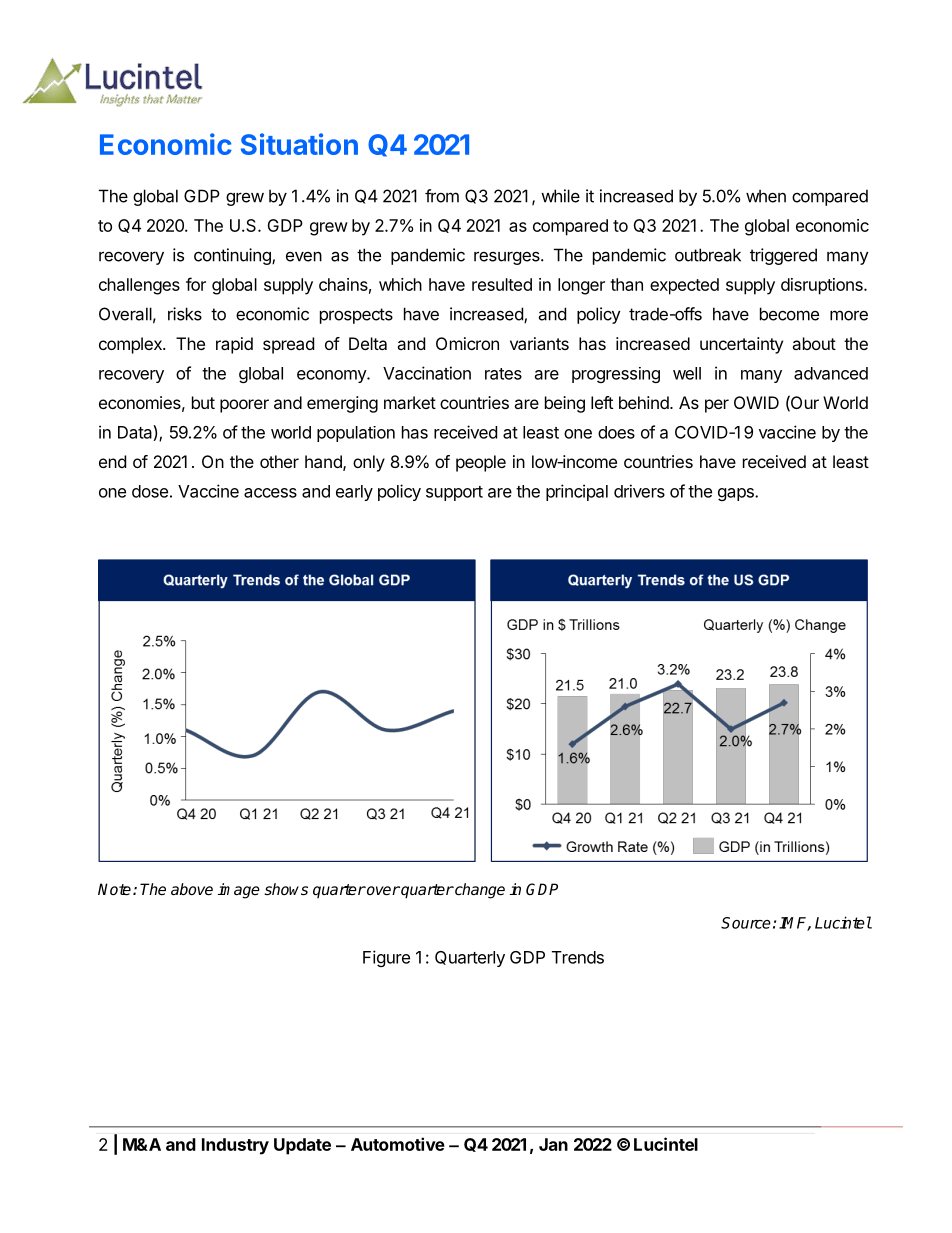 The width and height of the page is (952, 1233). What do you see at coordinates (192, 889) in the page?
I see `above` at bounding box center [192, 889].
